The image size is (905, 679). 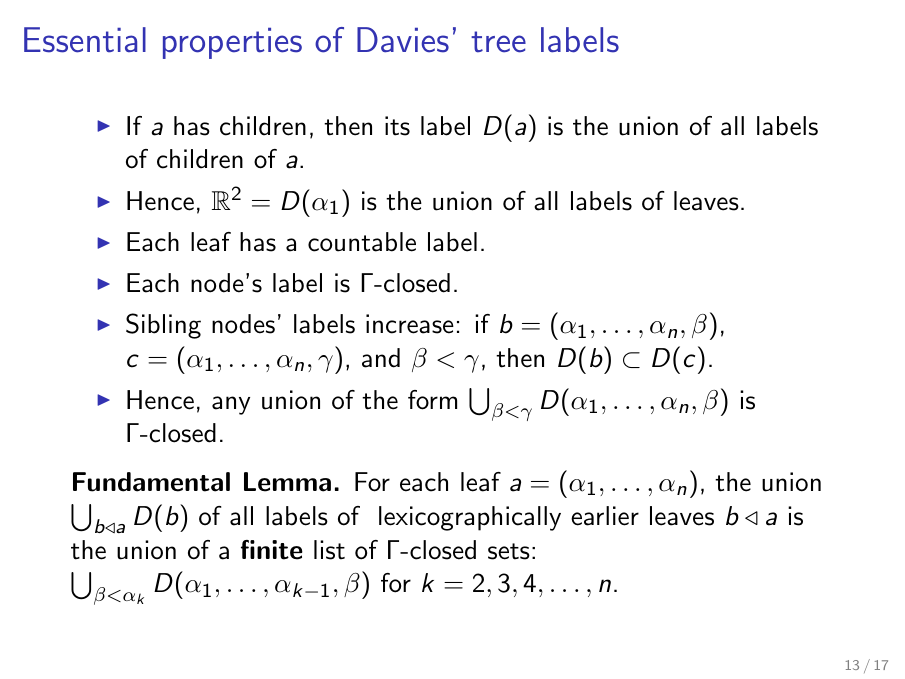 I want to click on Davies, so click(x=403, y=40).
